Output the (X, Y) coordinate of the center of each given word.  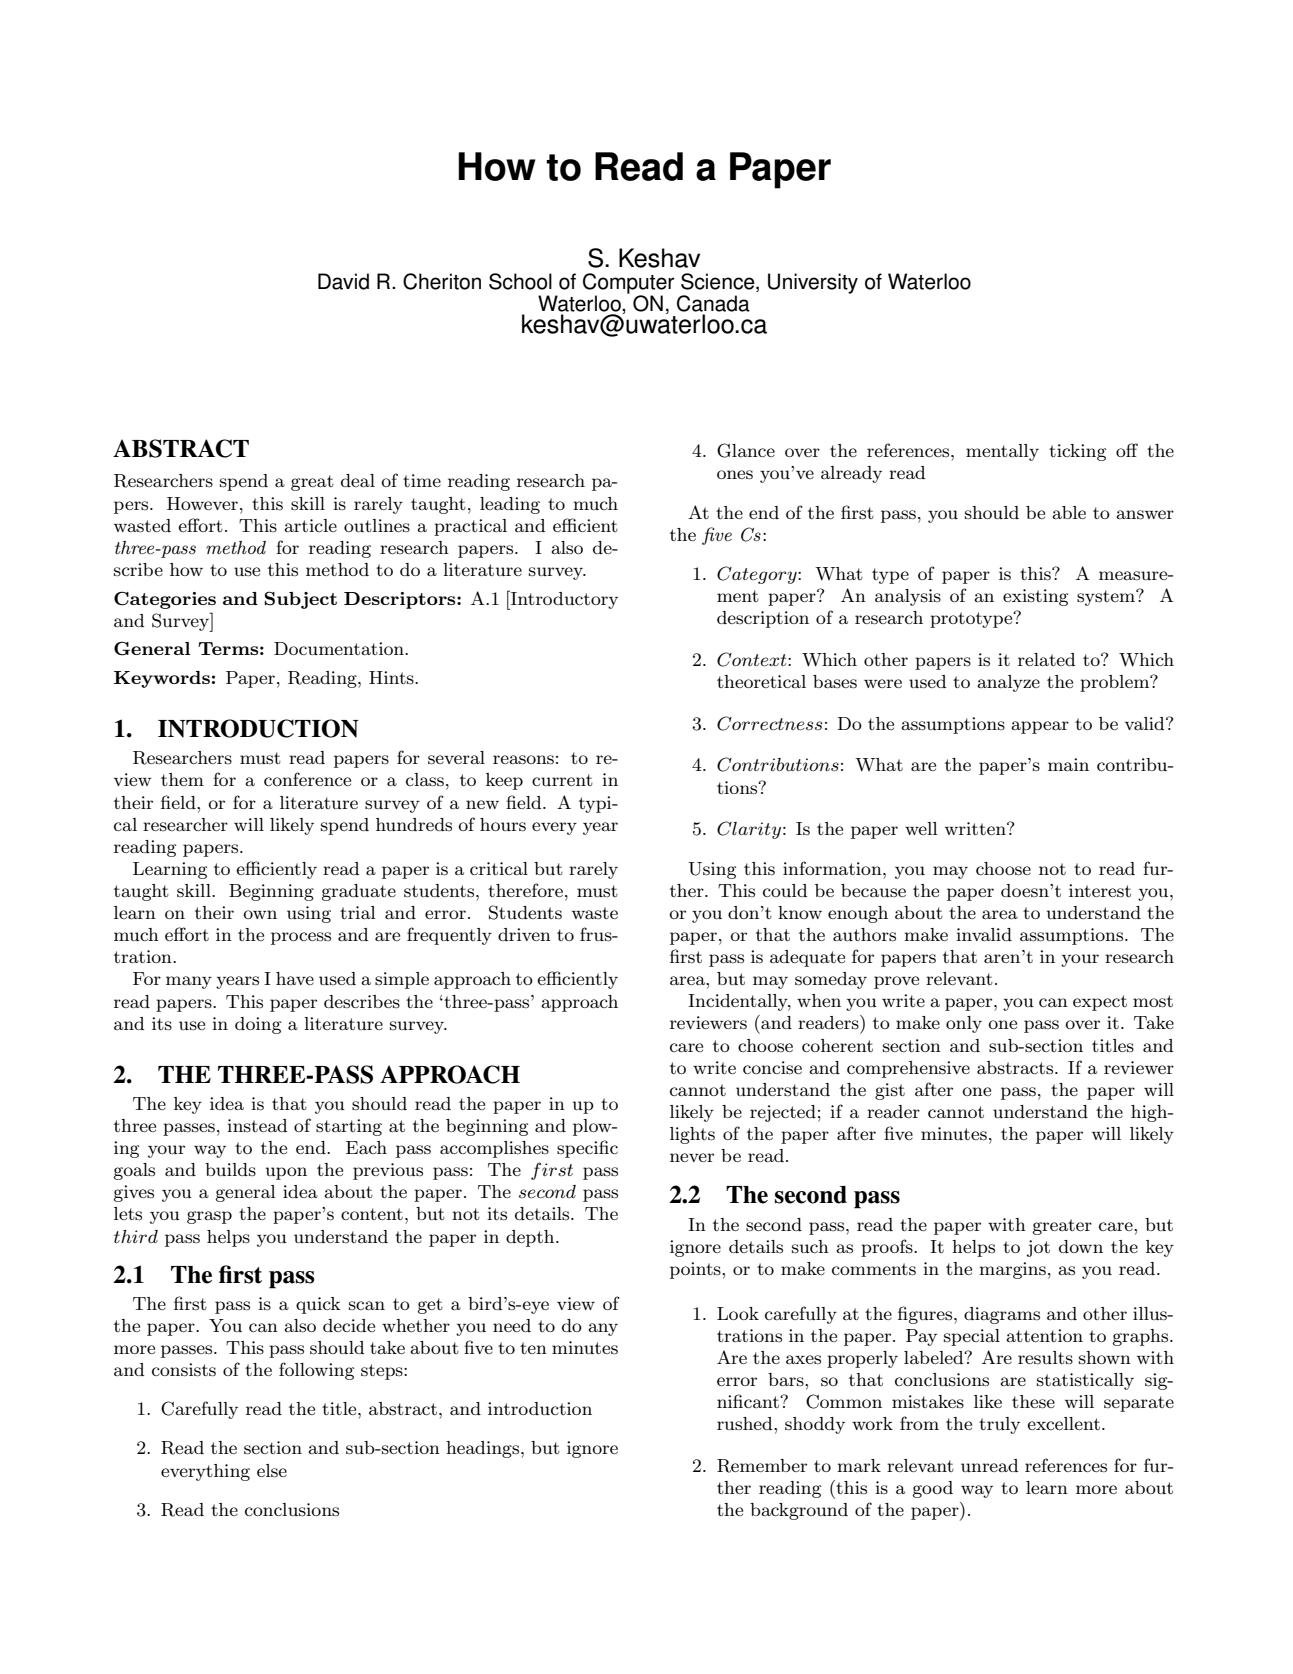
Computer (629, 284)
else (272, 1471)
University (813, 283)
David (343, 281)
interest (1100, 891)
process (301, 938)
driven (524, 934)
